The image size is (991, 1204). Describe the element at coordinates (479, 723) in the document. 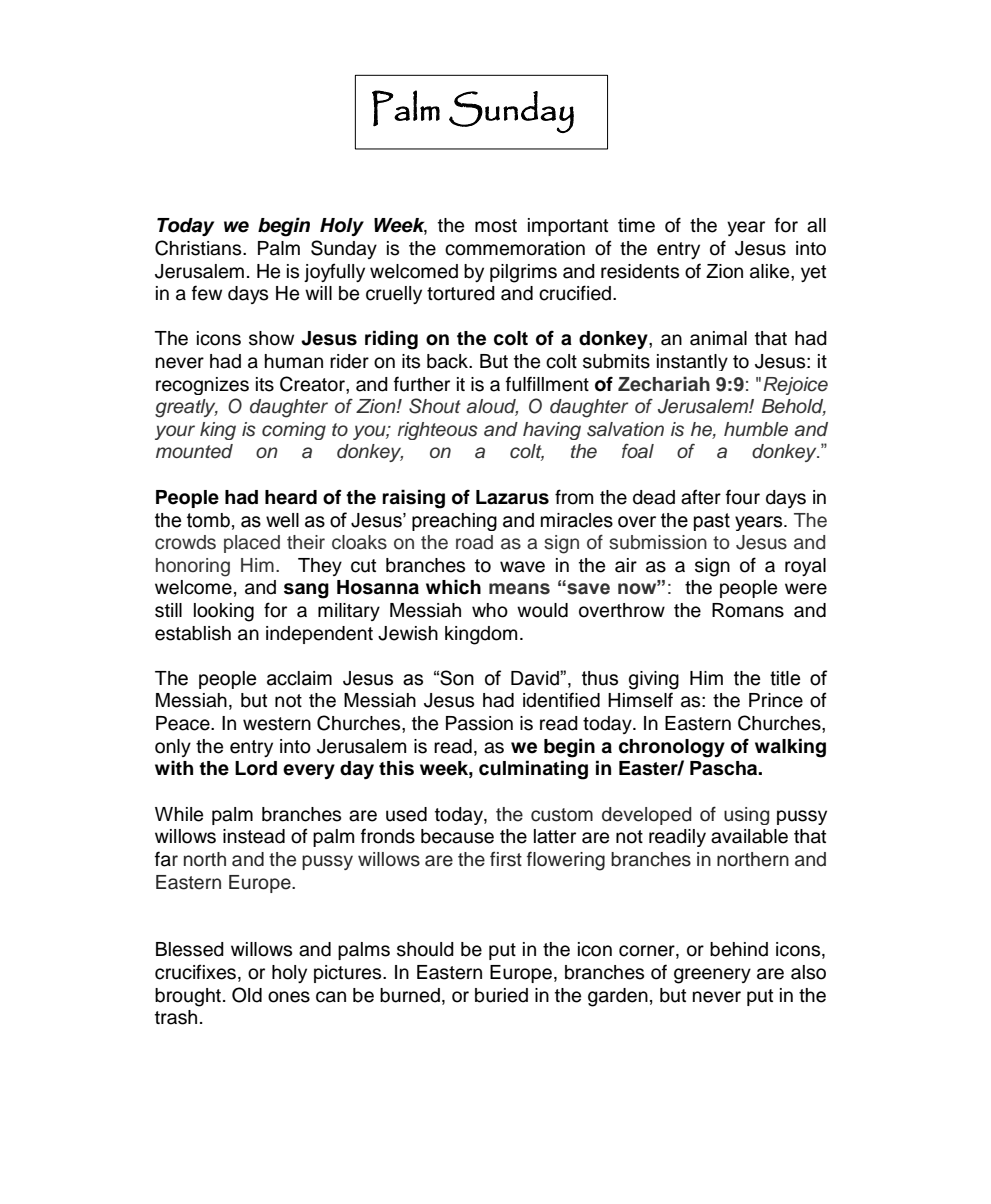

I see `Passion` at that location.
